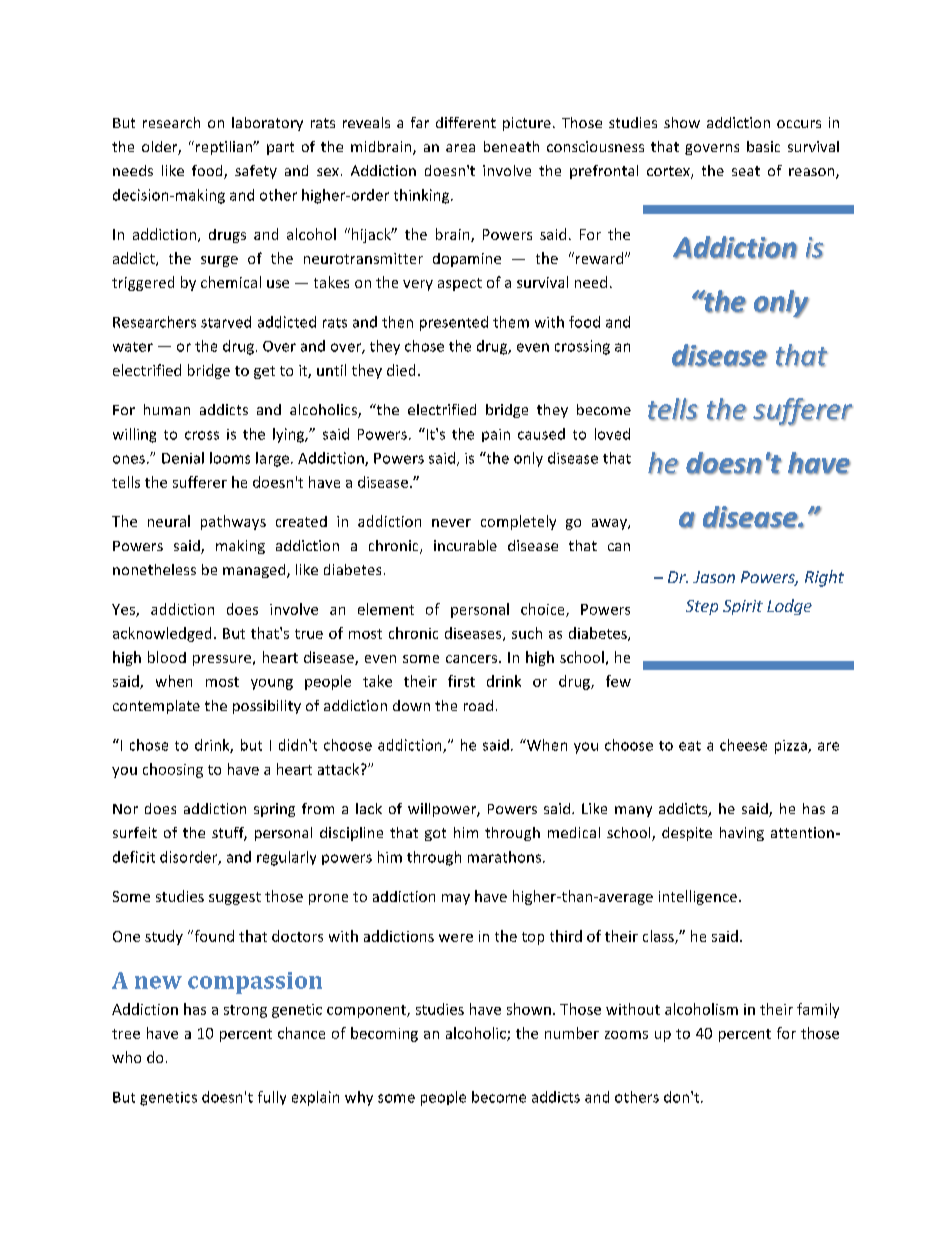 This screenshot has width=952, height=1233. Describe the element at coordinates (225, 148) in the screenshot. I see `reptilian` at that location.
